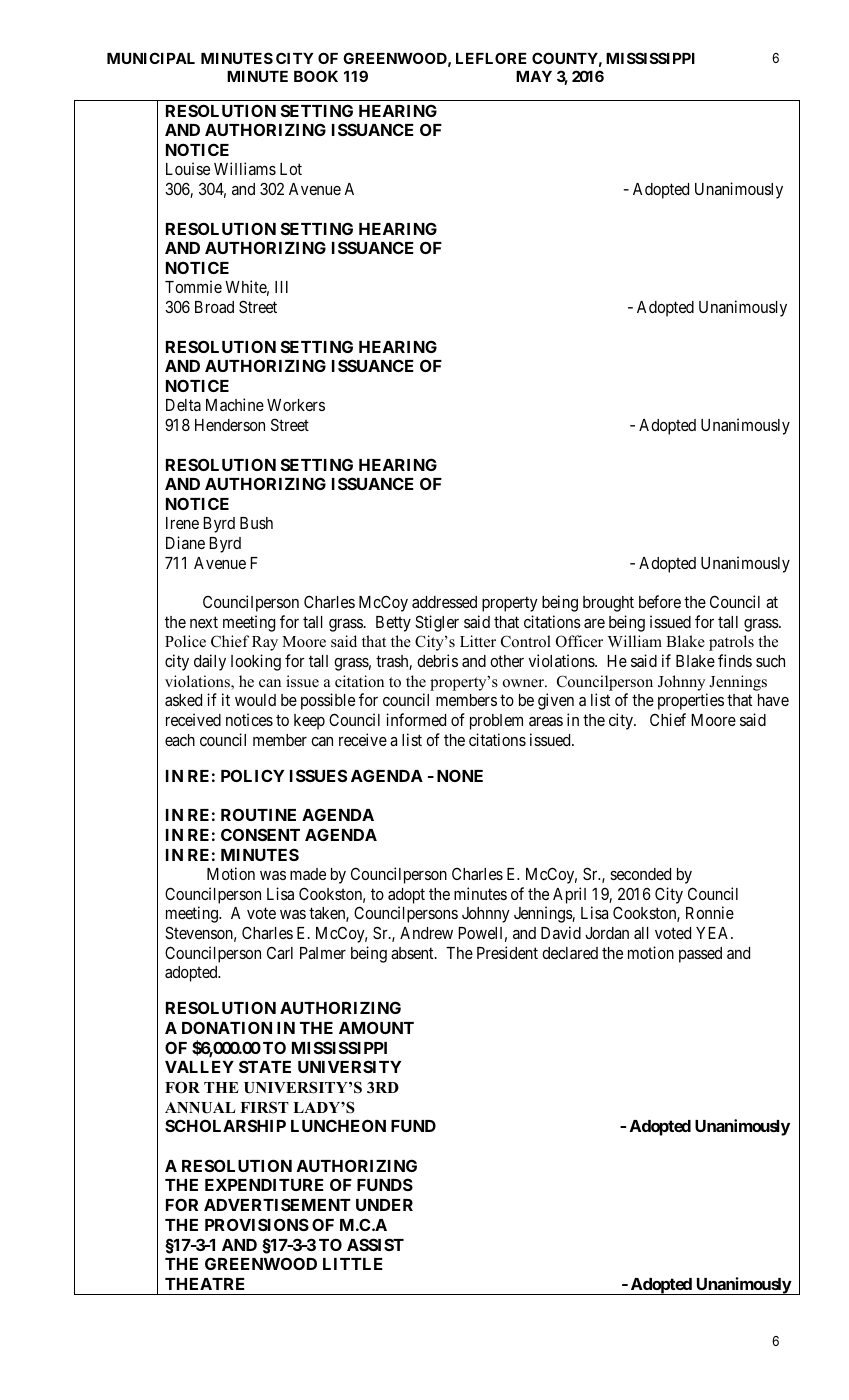 This screenshot has width=849, height=1400. I want to click on MUNICIPAL, so click(151, 58).
